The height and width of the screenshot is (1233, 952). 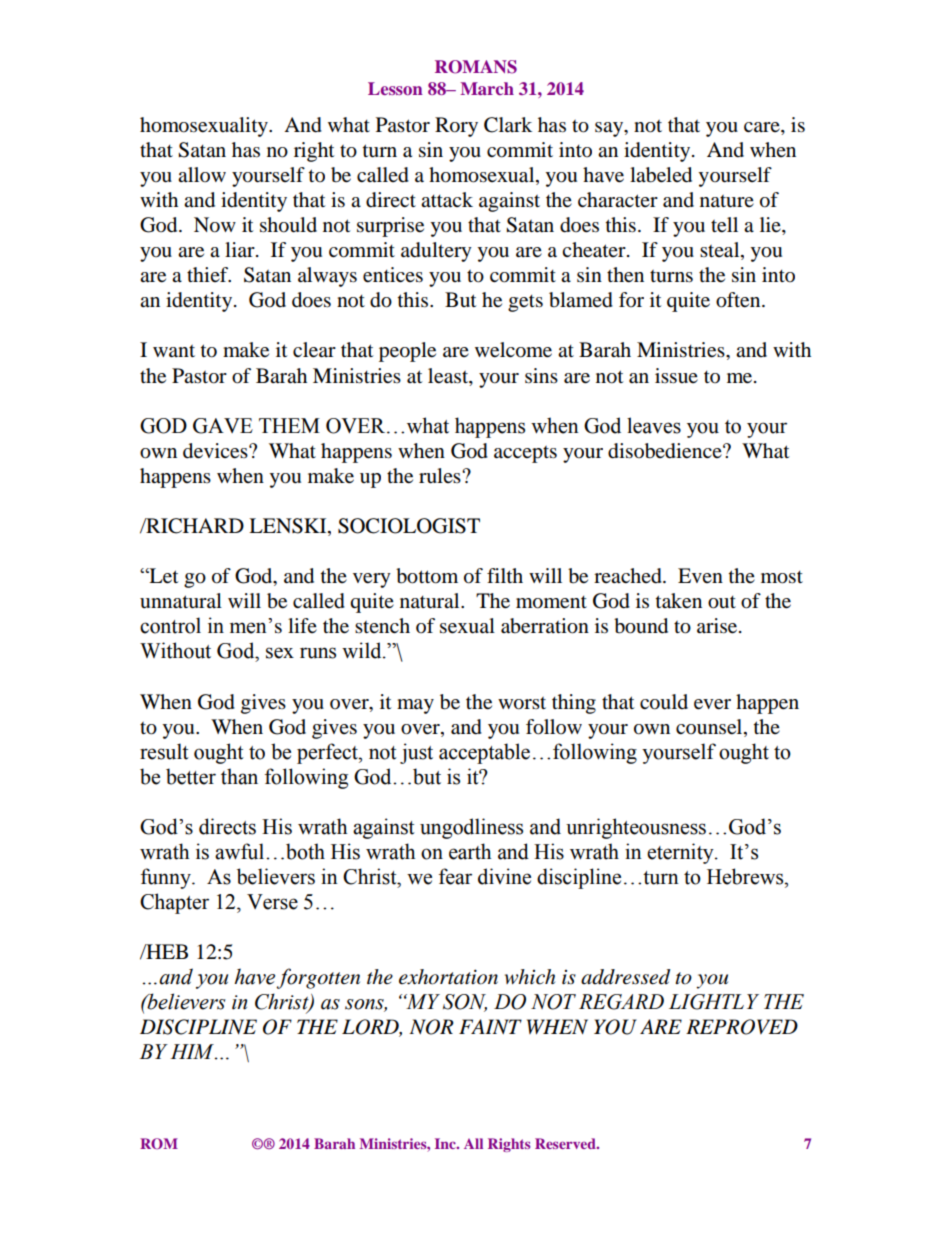 I want to click on labeled, so click(x=661, y=175).
